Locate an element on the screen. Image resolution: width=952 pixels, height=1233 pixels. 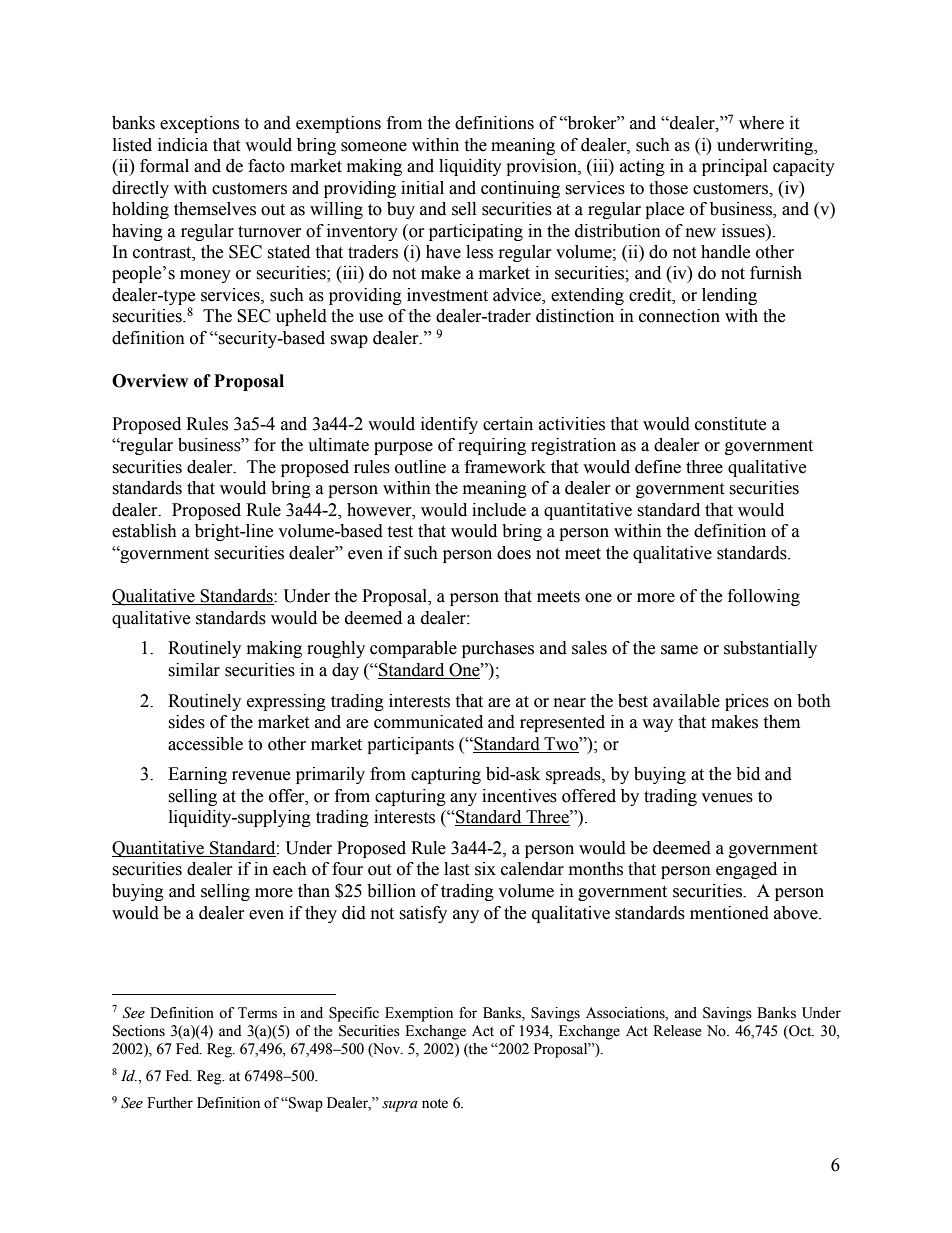
requiring is located at coordinates (492, 446).
